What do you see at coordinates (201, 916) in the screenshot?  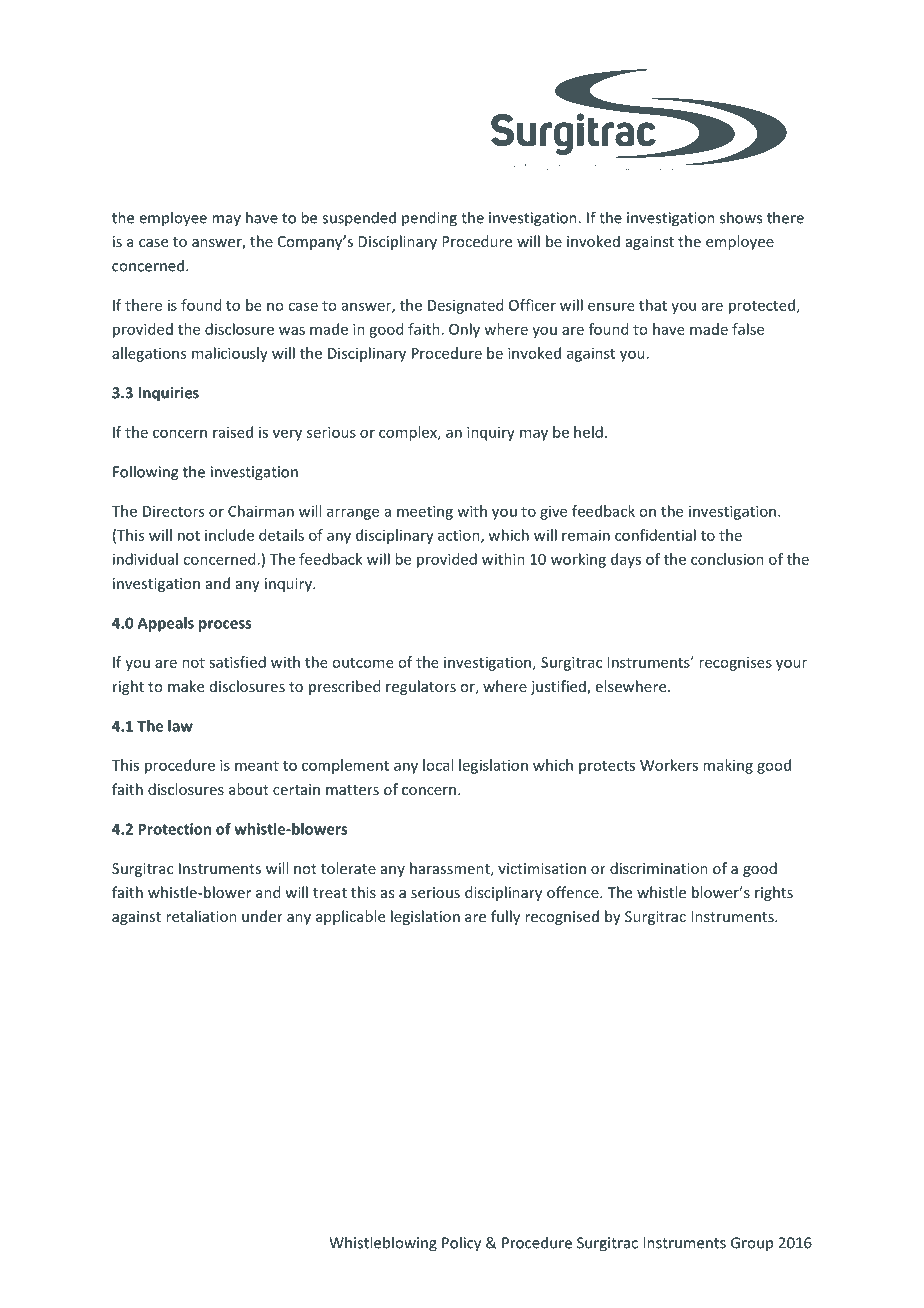 I see `retaliation` at bounding box center [201, 916].
